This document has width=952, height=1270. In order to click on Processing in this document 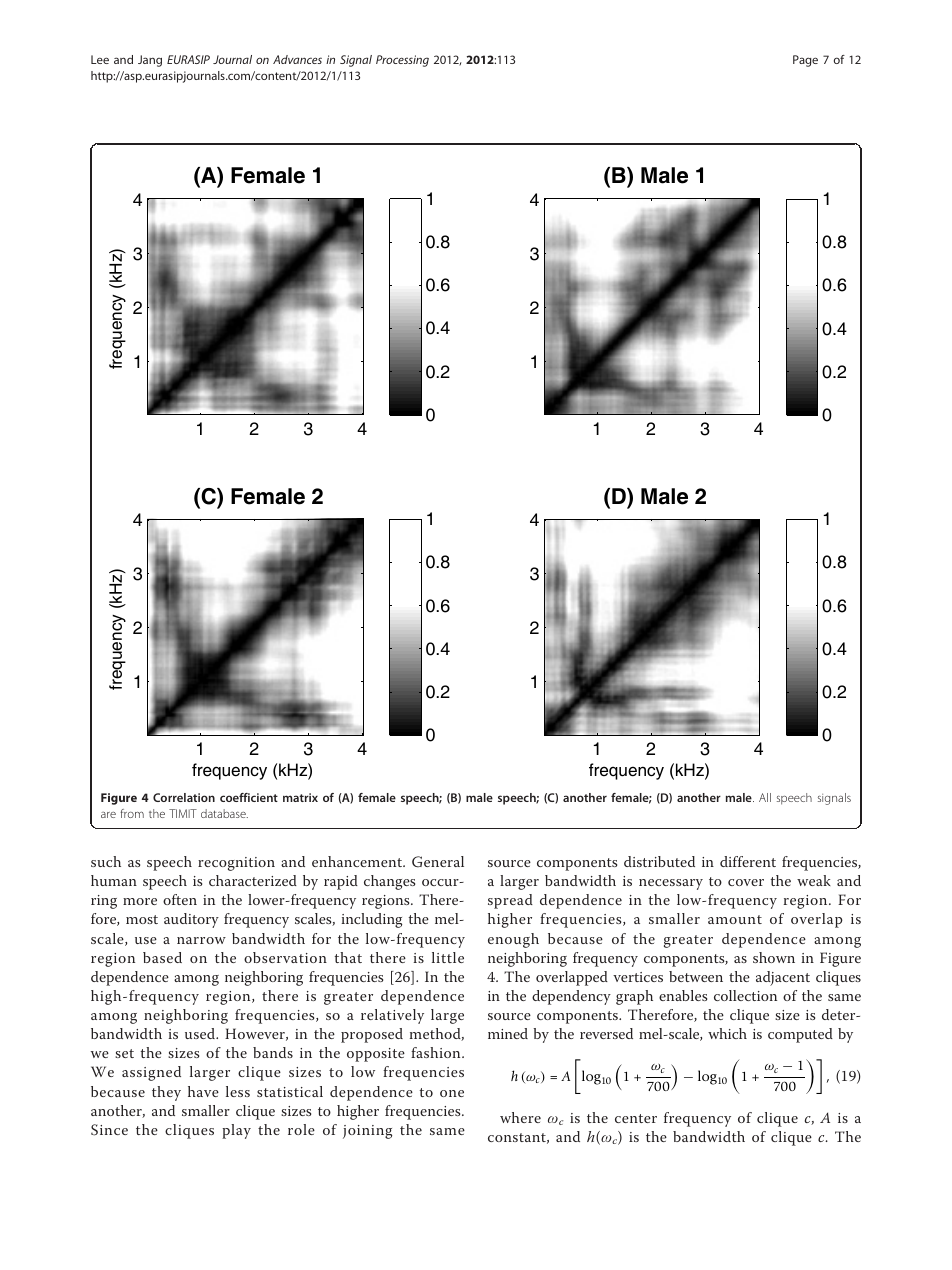, I will do `click(402, 61)`.
